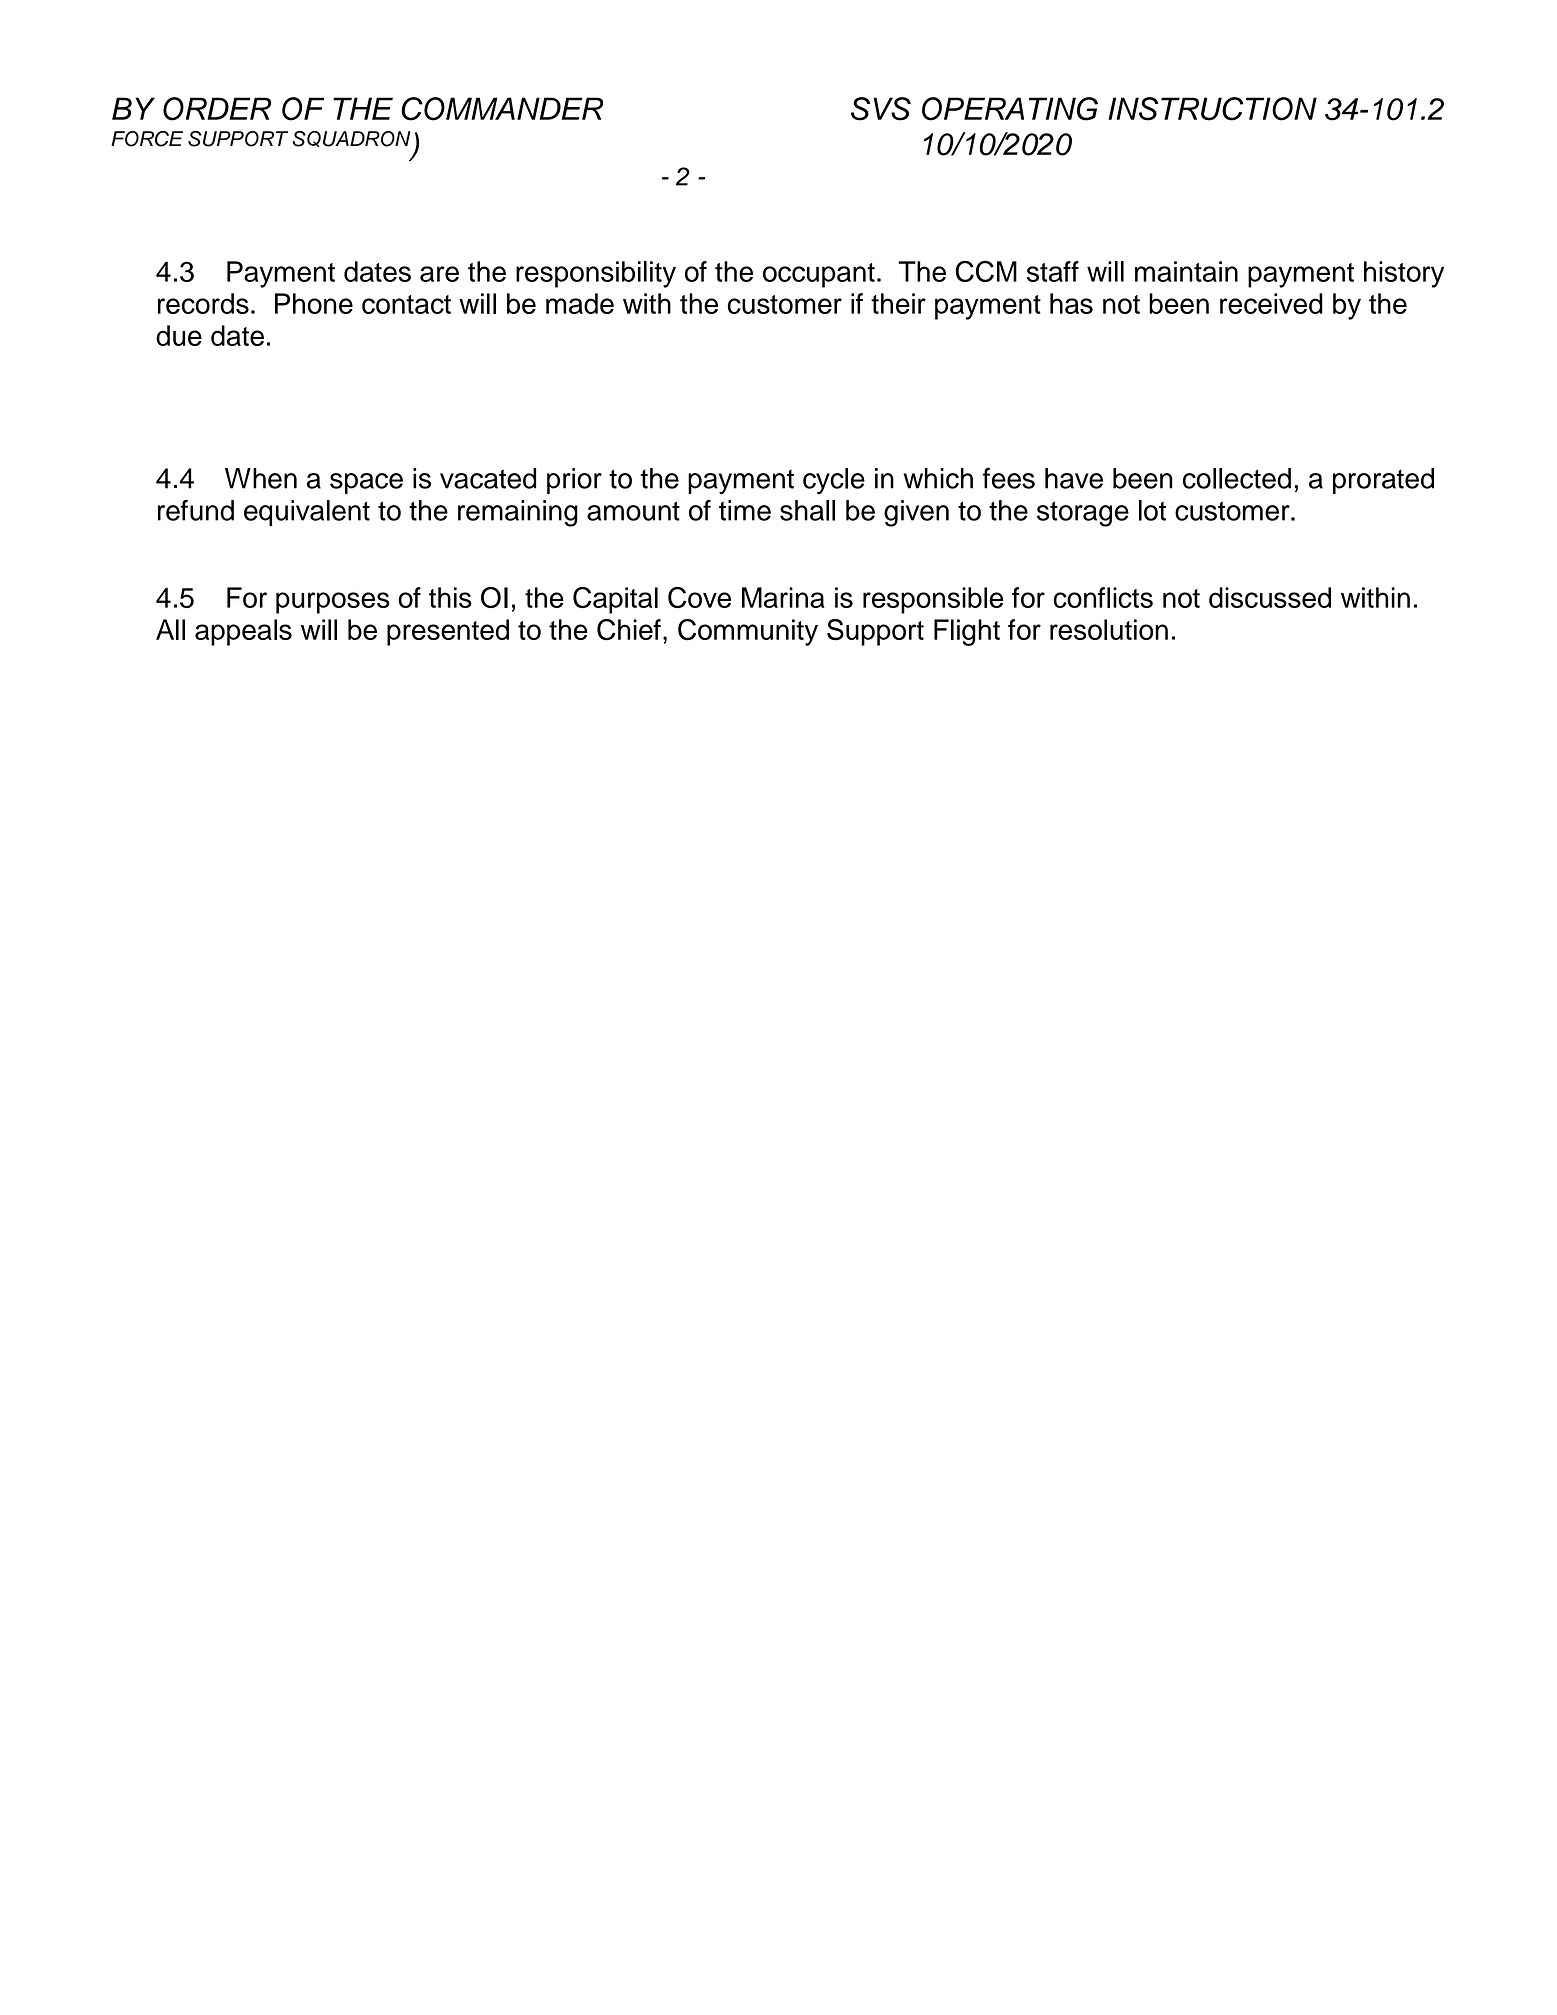 Image resolution: width=1557 pixels, height=2015 pixels. I want to click on maintain, so click(1186, 271).
